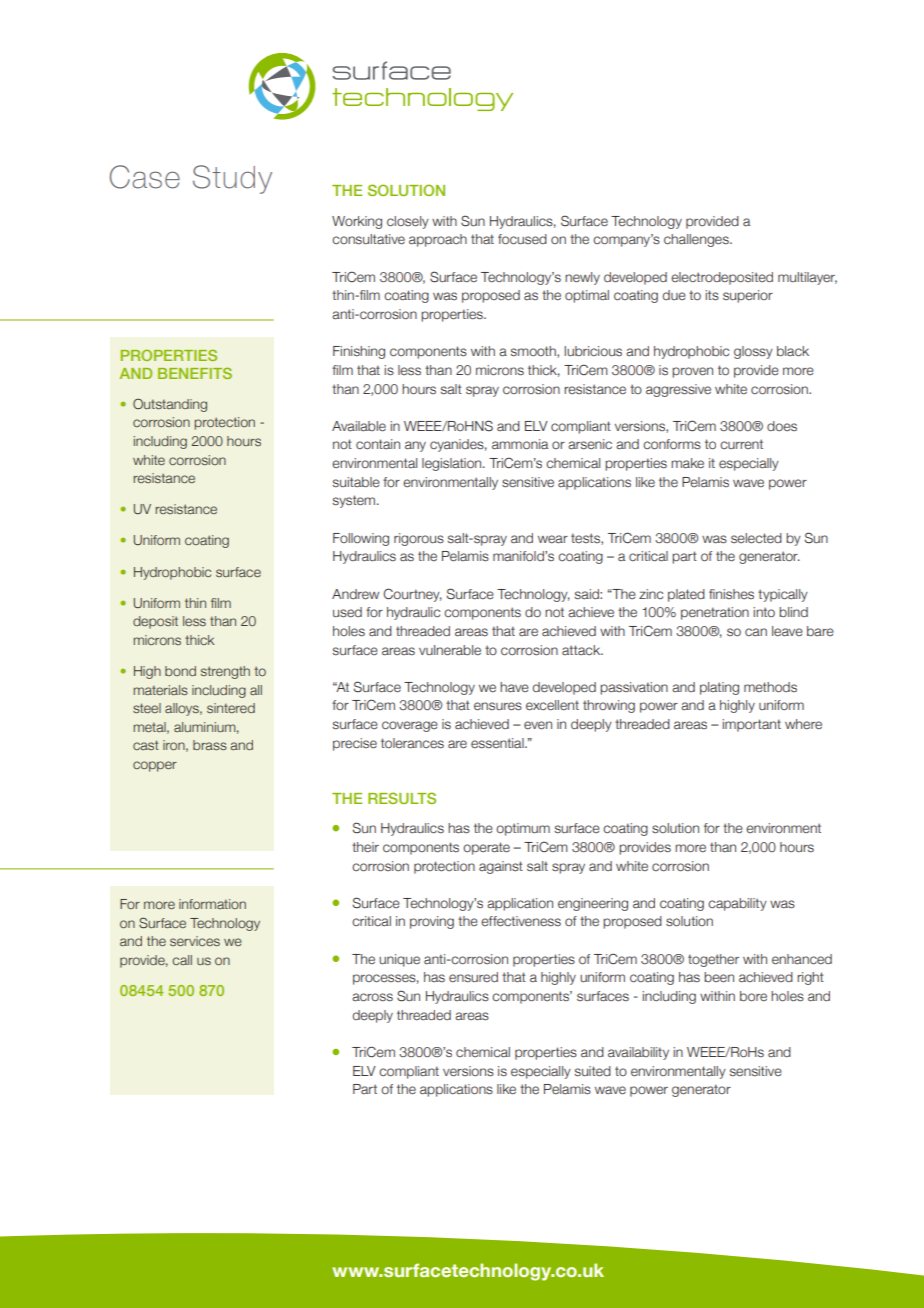 Image resolution: width=924 pixels, height=1308 pixels. I want to click on services, so click(195, 941).
